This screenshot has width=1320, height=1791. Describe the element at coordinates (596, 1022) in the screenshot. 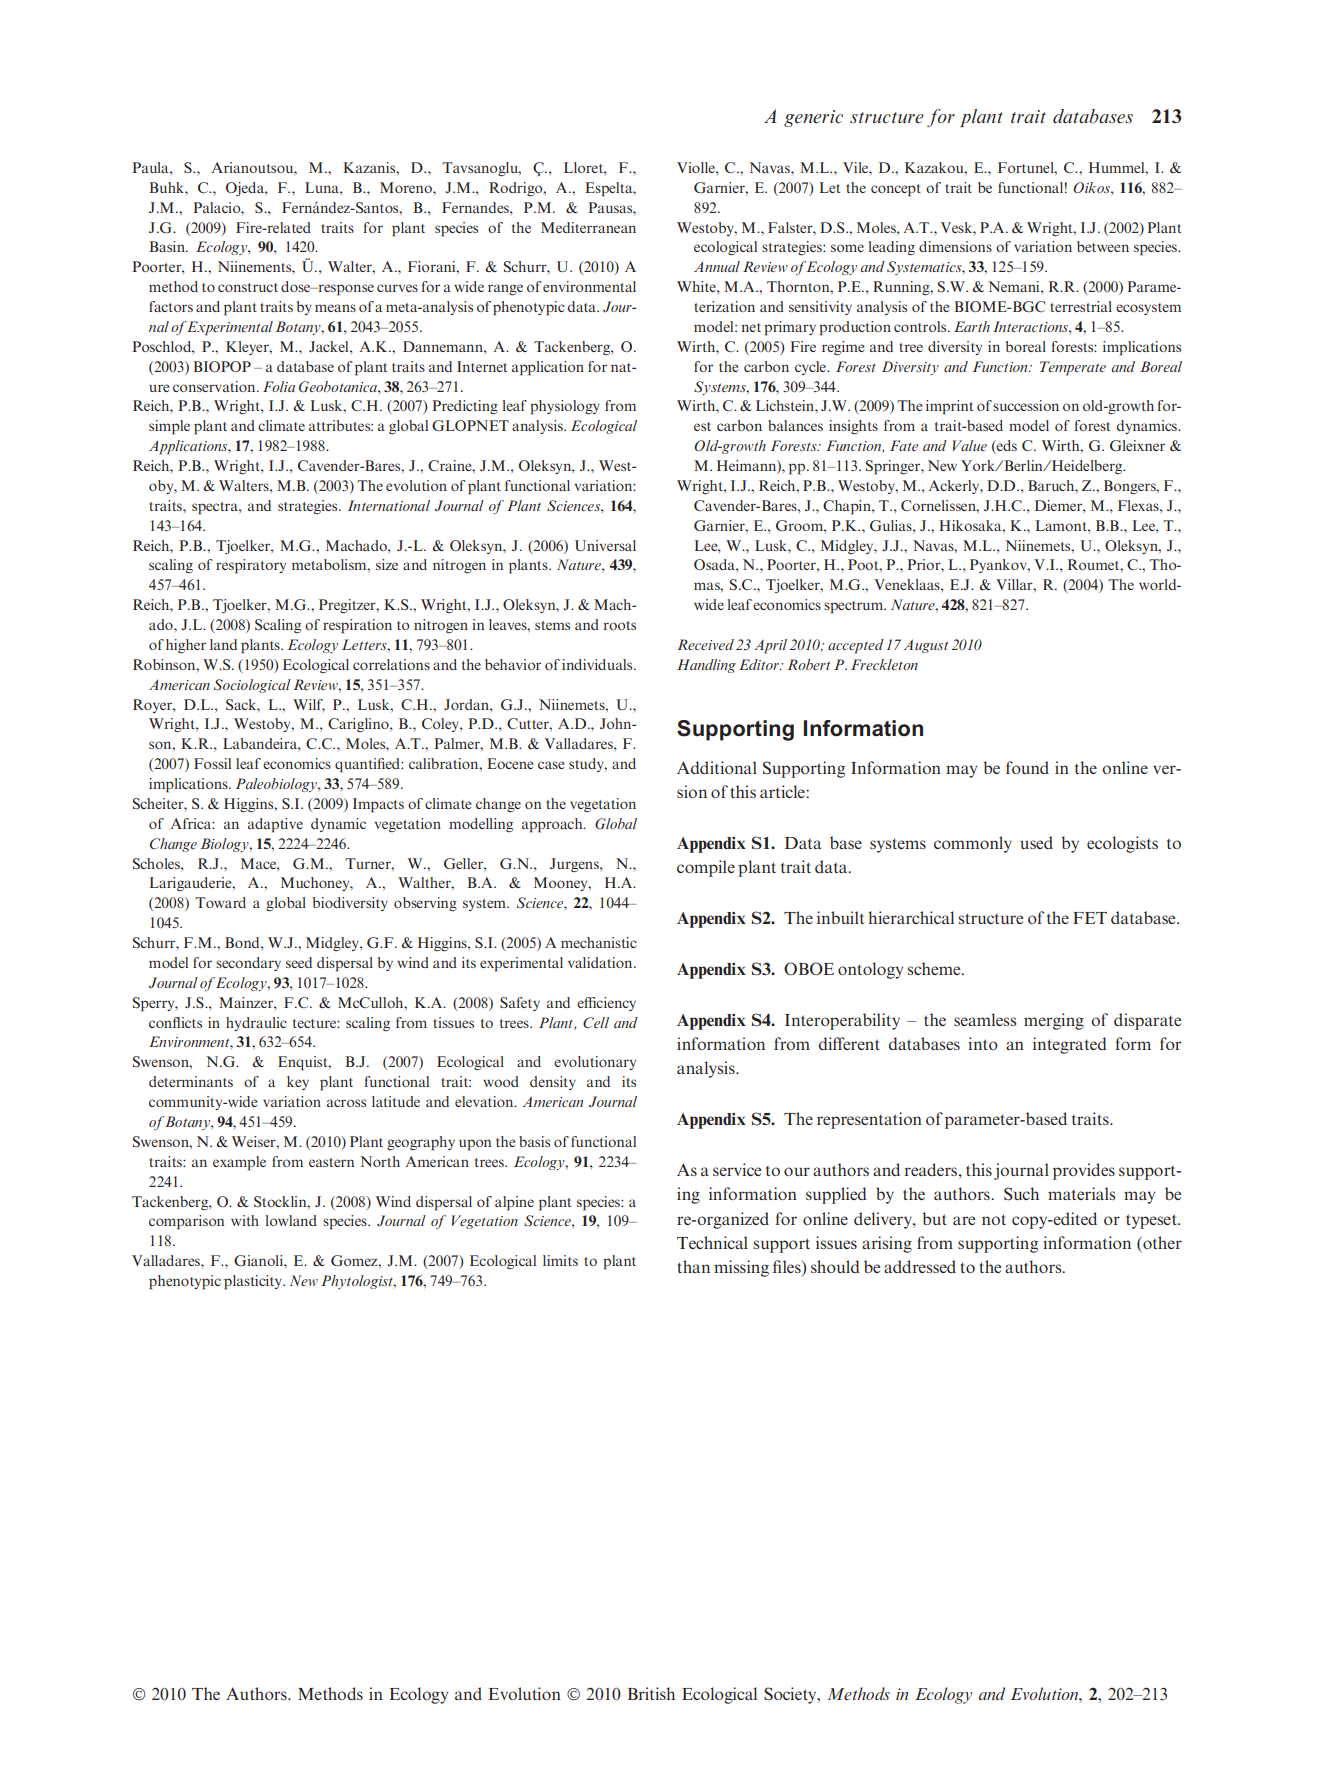

I see `Cell` at that location.
